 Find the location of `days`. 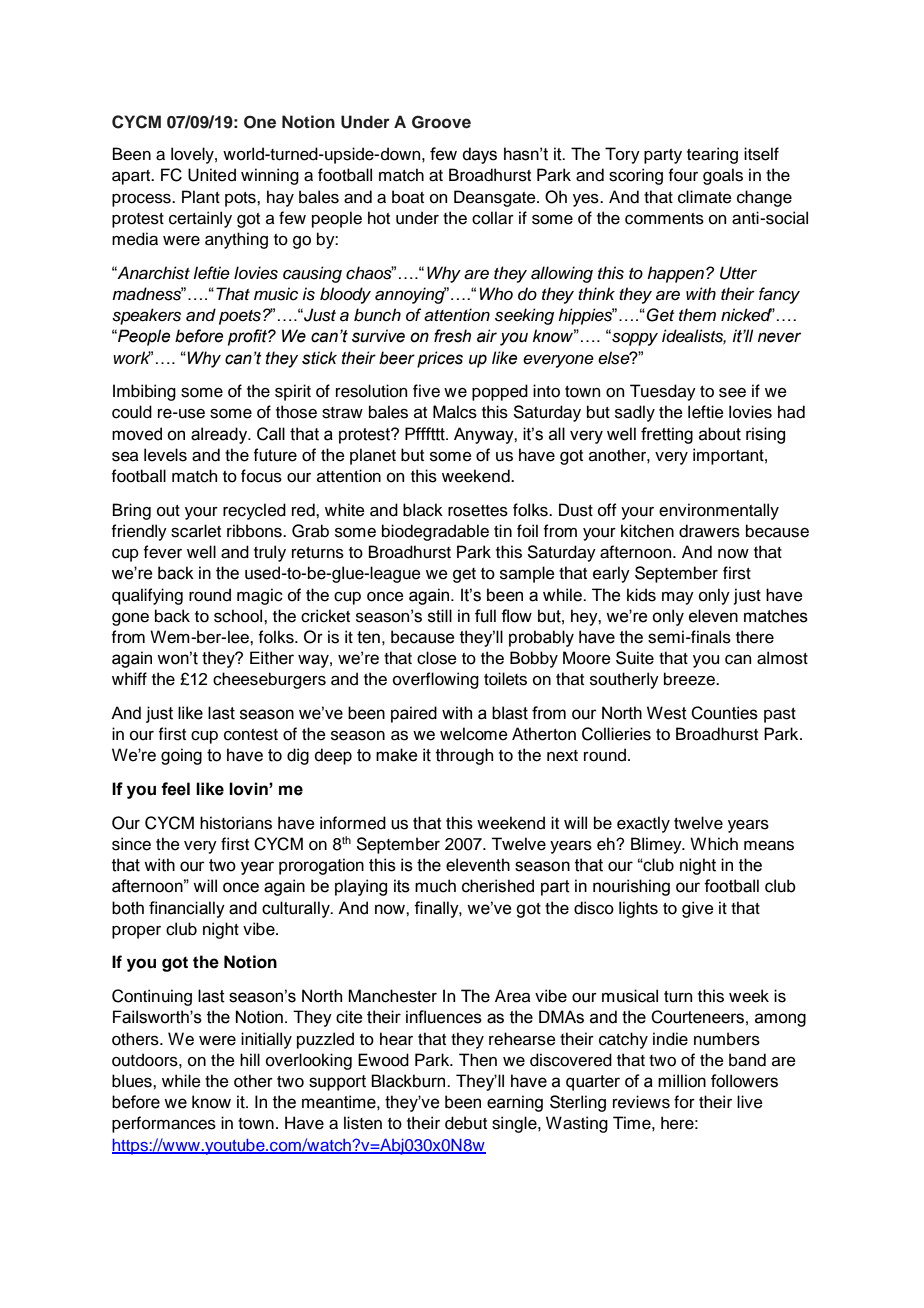

days is located at coordinates (479, 155).
